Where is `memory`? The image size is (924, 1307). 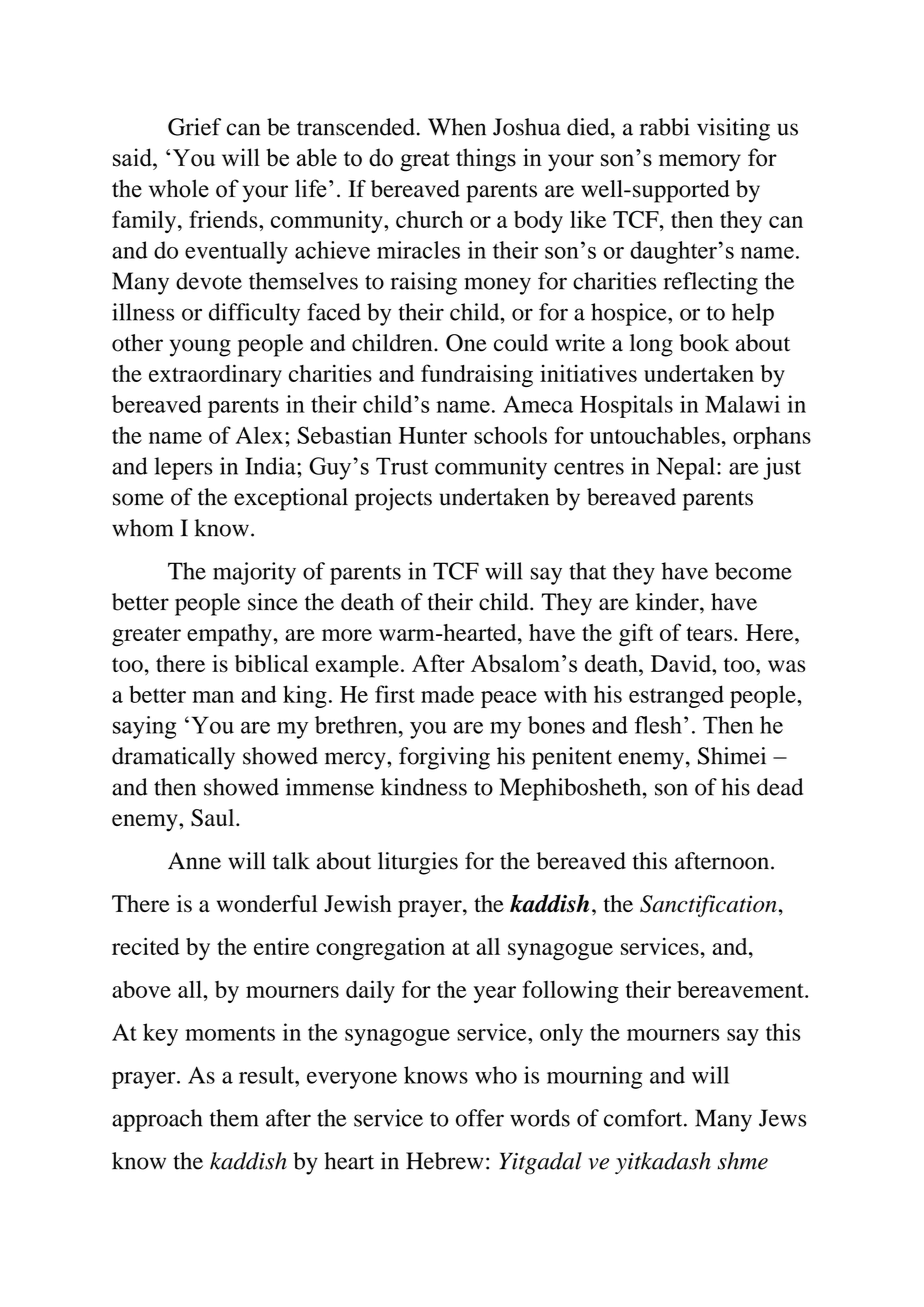 memory is located at coordinates (700, 163).
